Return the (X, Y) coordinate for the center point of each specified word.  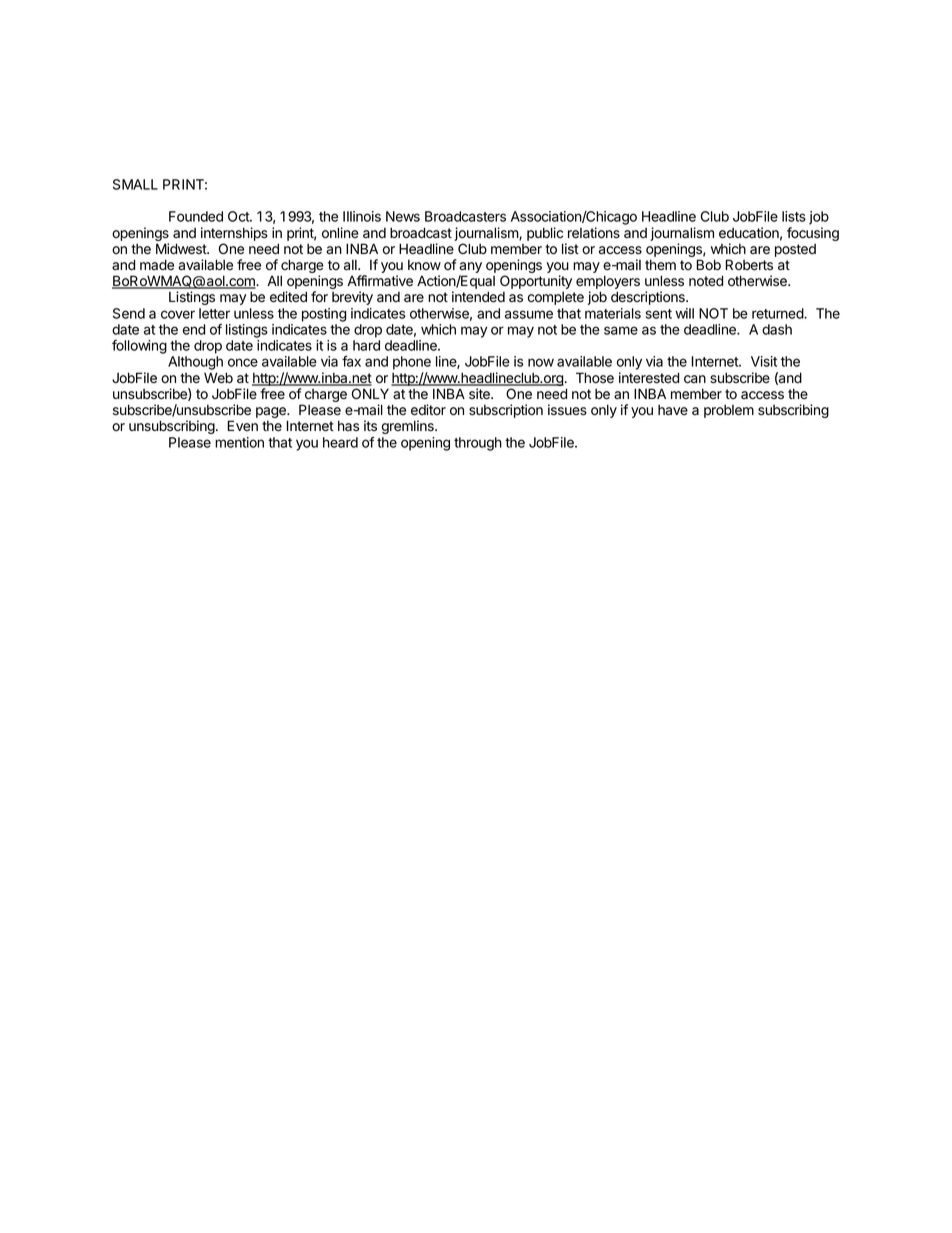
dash (777, 329)
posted (795, 250)
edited (288, 297)
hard (366, 345)
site (480, 394)
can (695, 379)
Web (218, 378)
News (403, 216)
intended (478, 297)
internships (234, 234)
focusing (813, 234)
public (545, 234)
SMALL (135, 184)
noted (706, 281)
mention (239, 442)
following (139, 347)
